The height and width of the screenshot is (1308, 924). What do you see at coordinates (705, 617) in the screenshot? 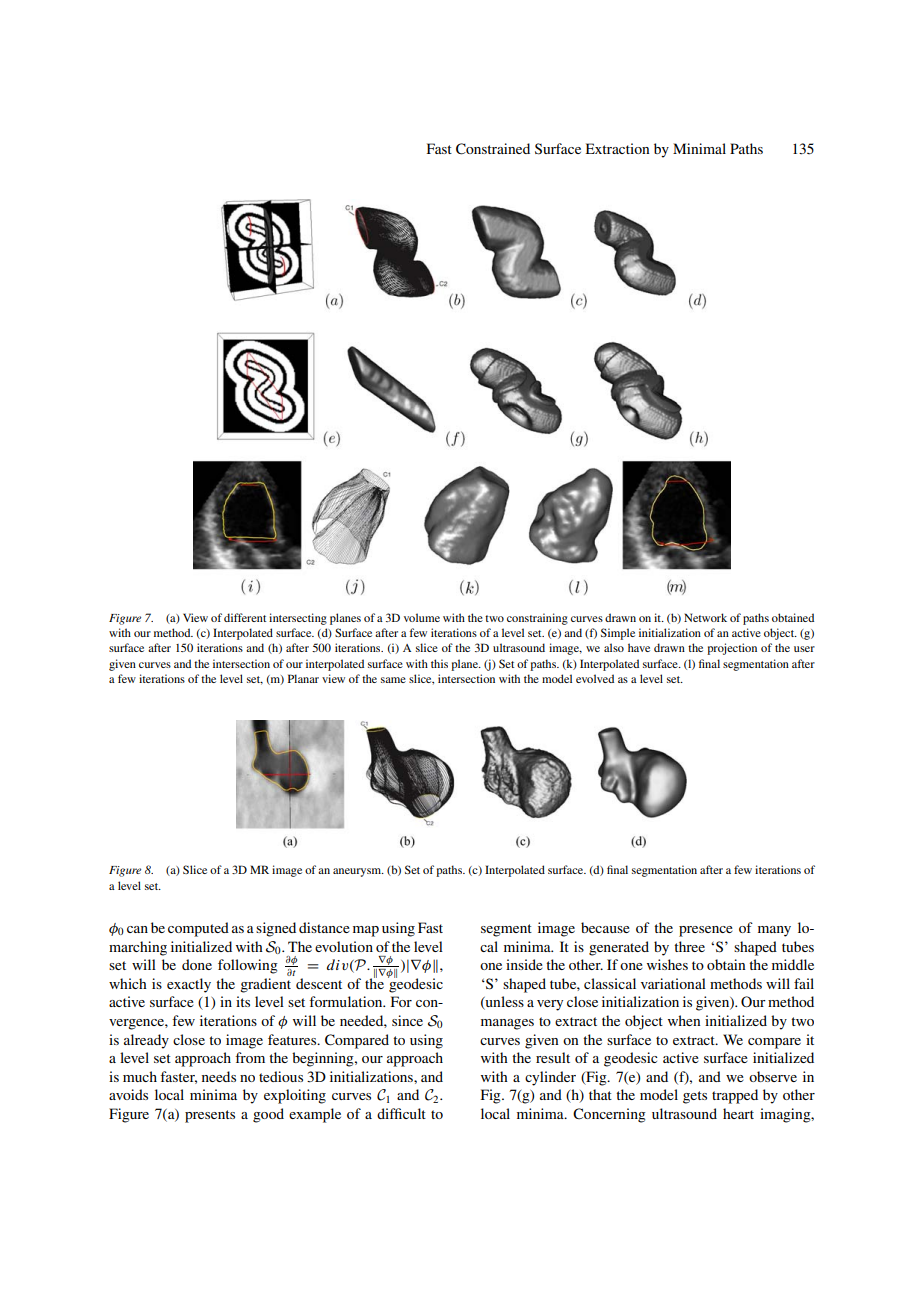
I see `Network` at bounding box center [705, 617].
